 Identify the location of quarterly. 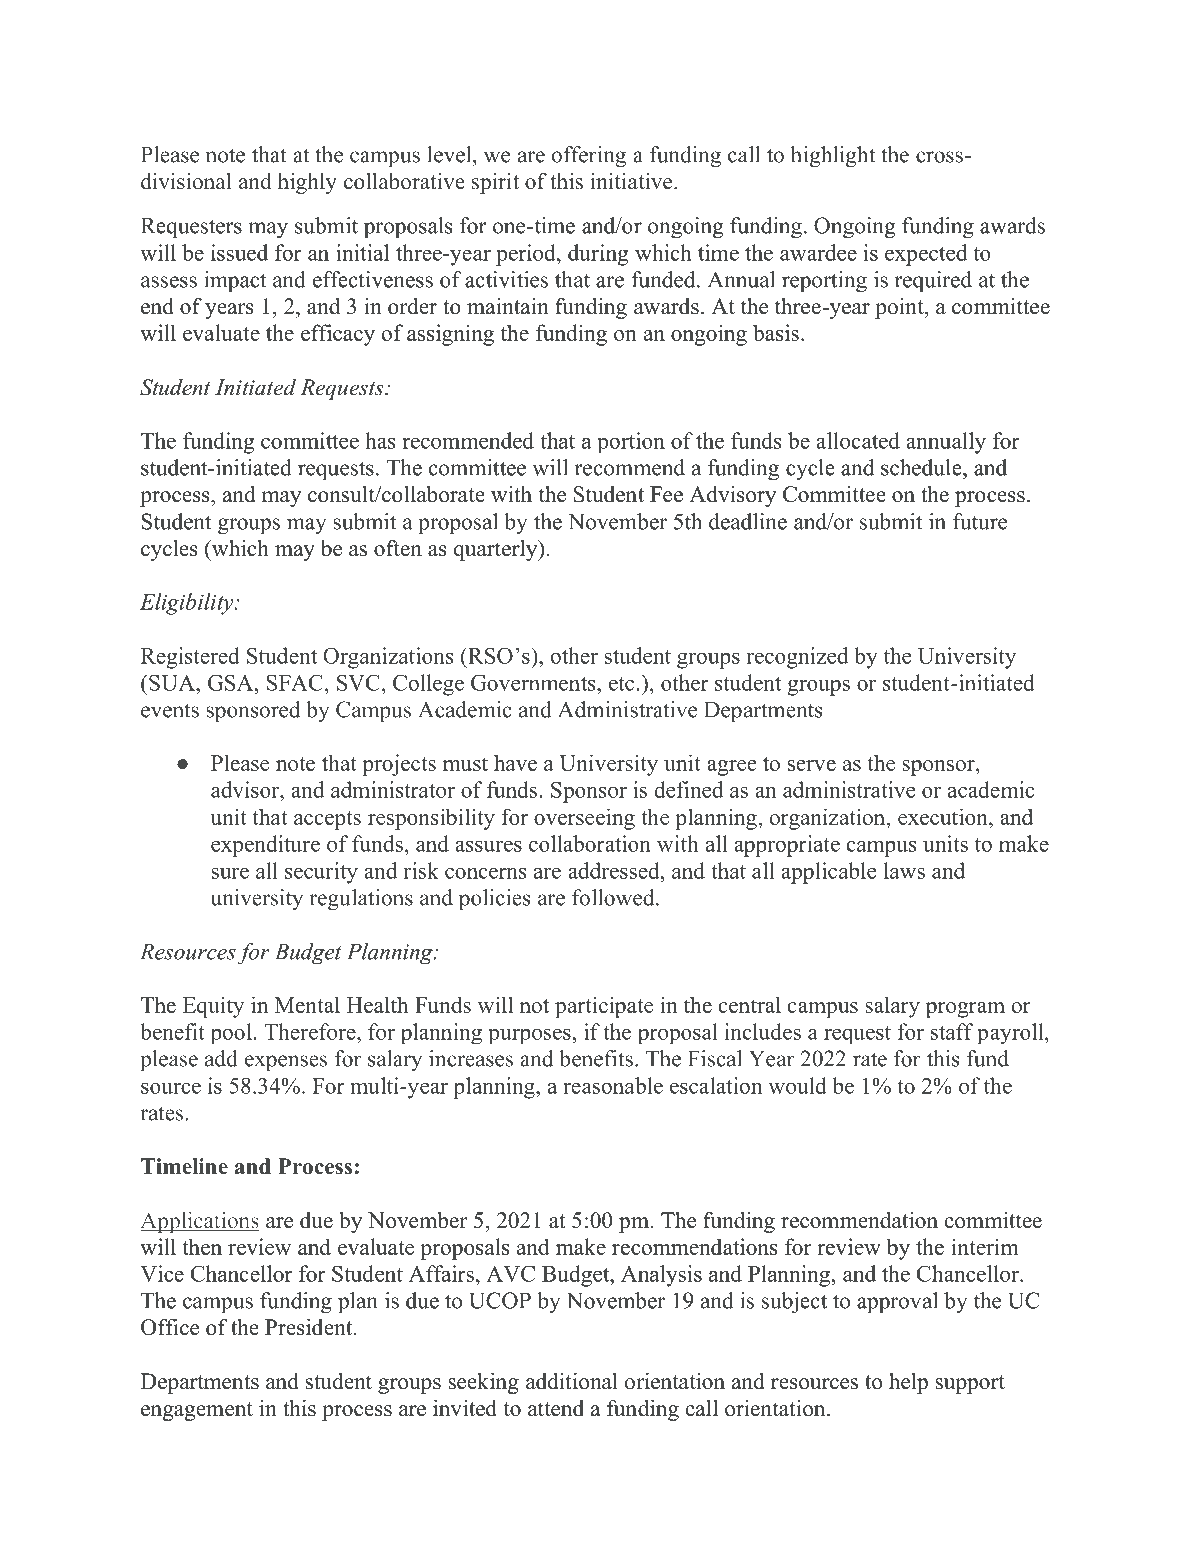
(497, 550).
